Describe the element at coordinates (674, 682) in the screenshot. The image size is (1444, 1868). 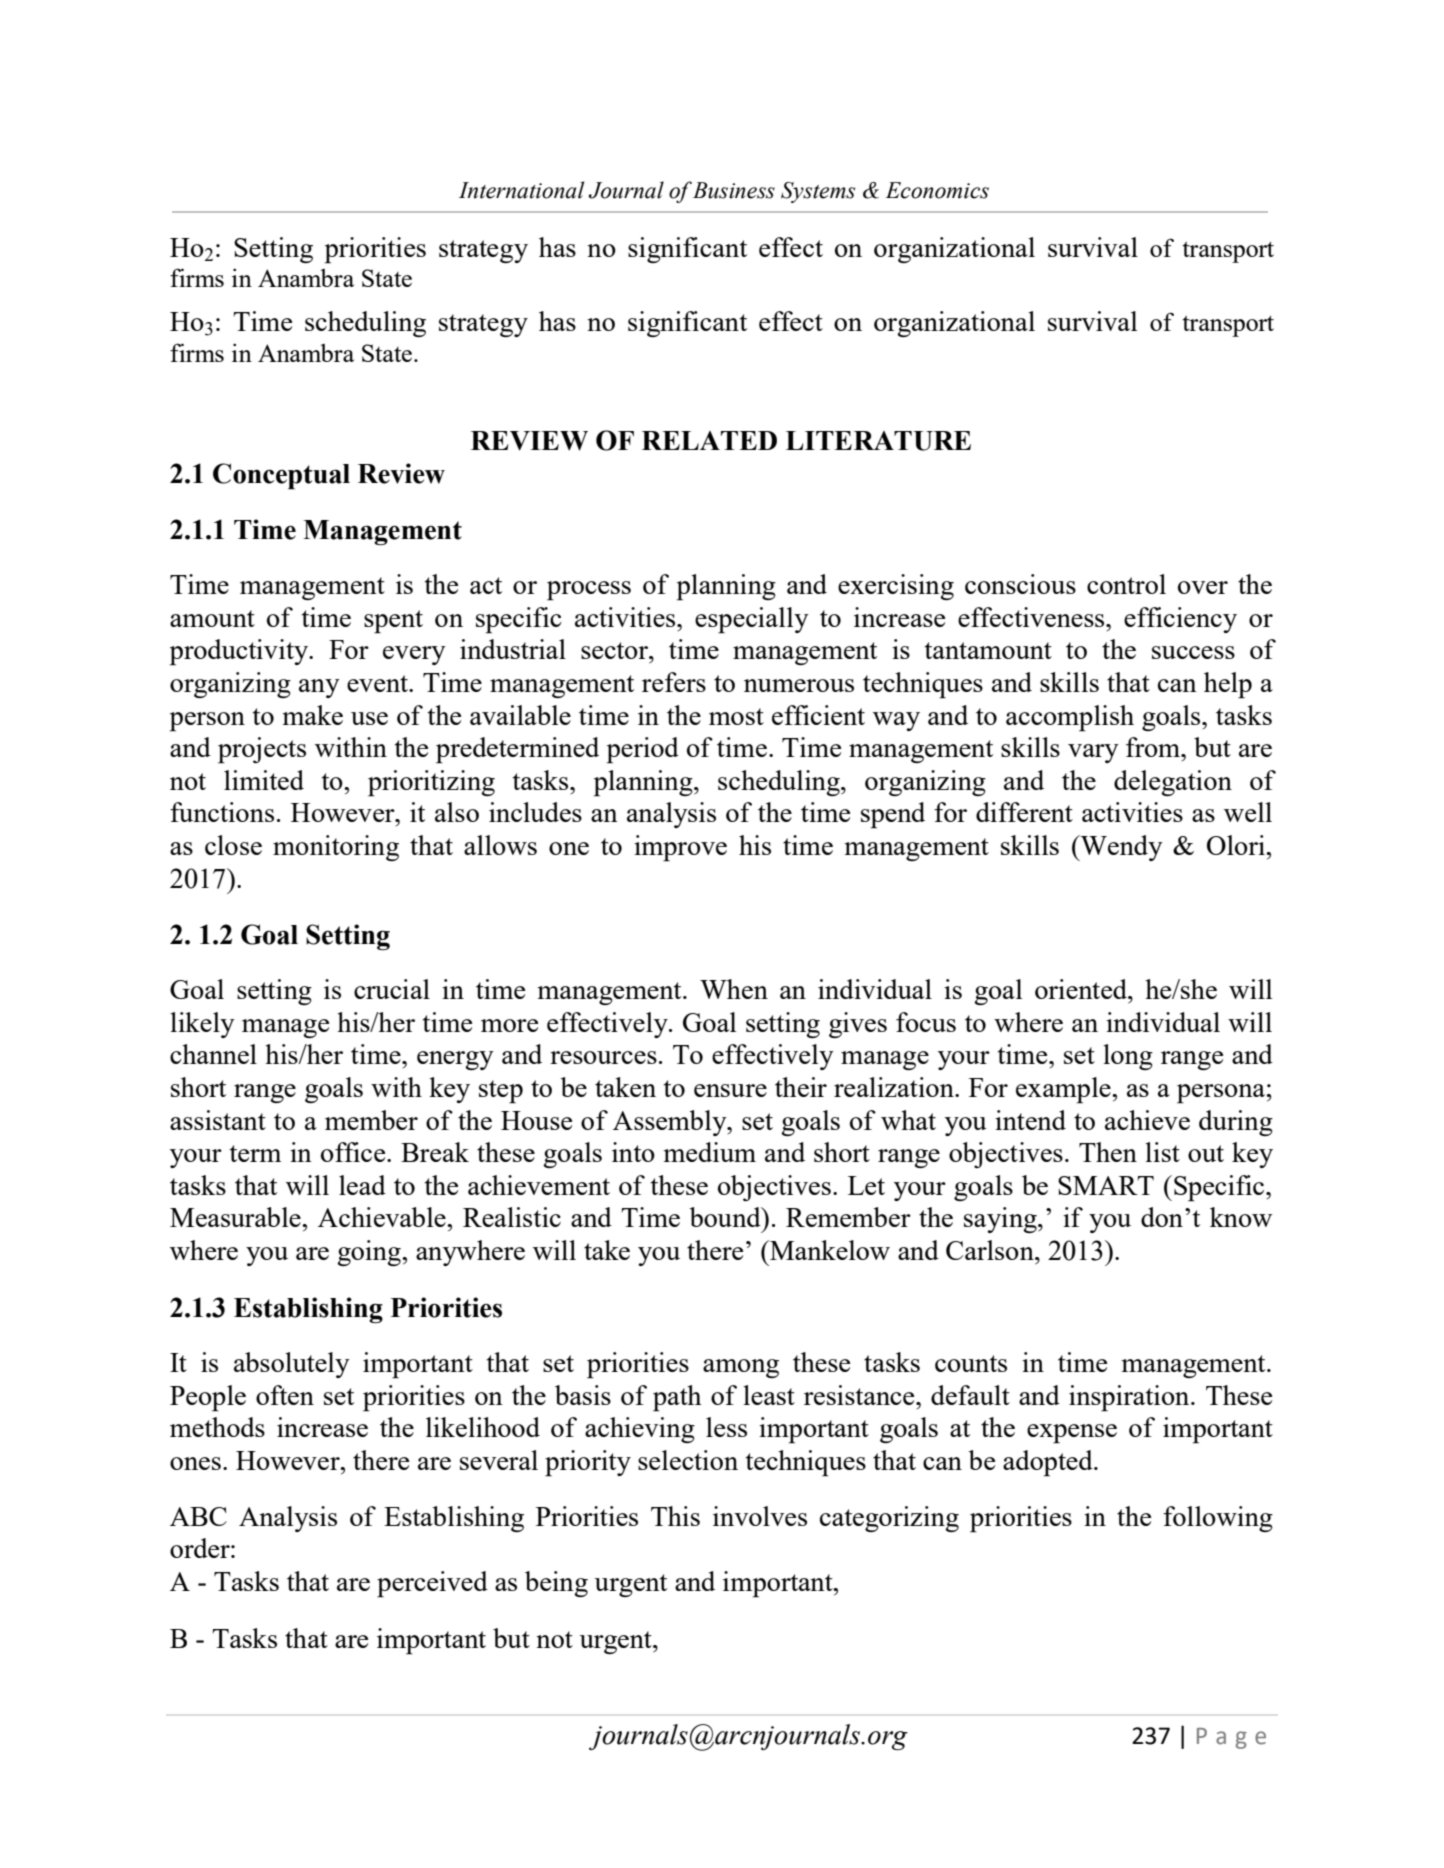
I see `refers` at that location.
